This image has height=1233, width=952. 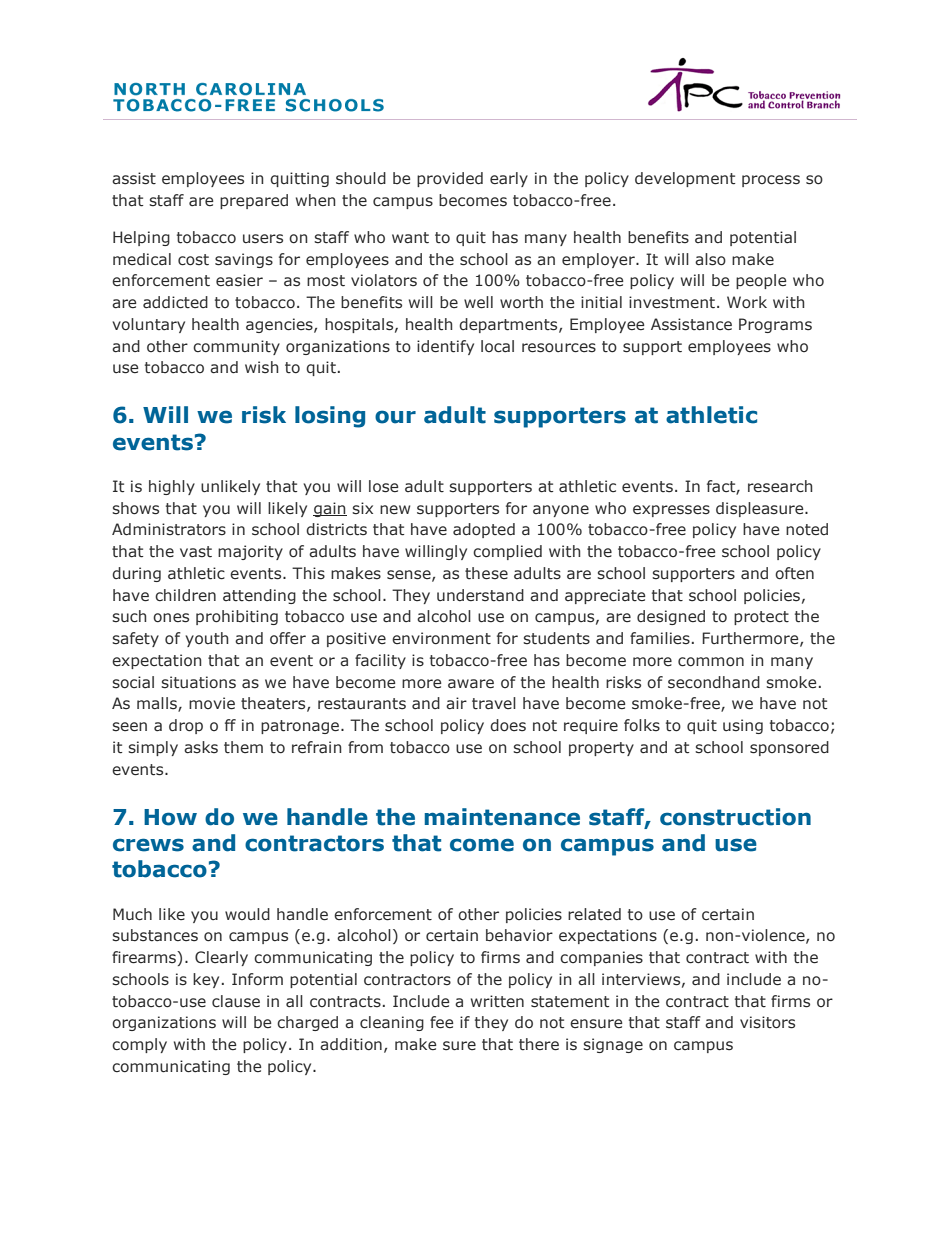 What do you see at coordinates (237, 617) in the image?
I see `prohibiting` at bounding box center [237, 617].
